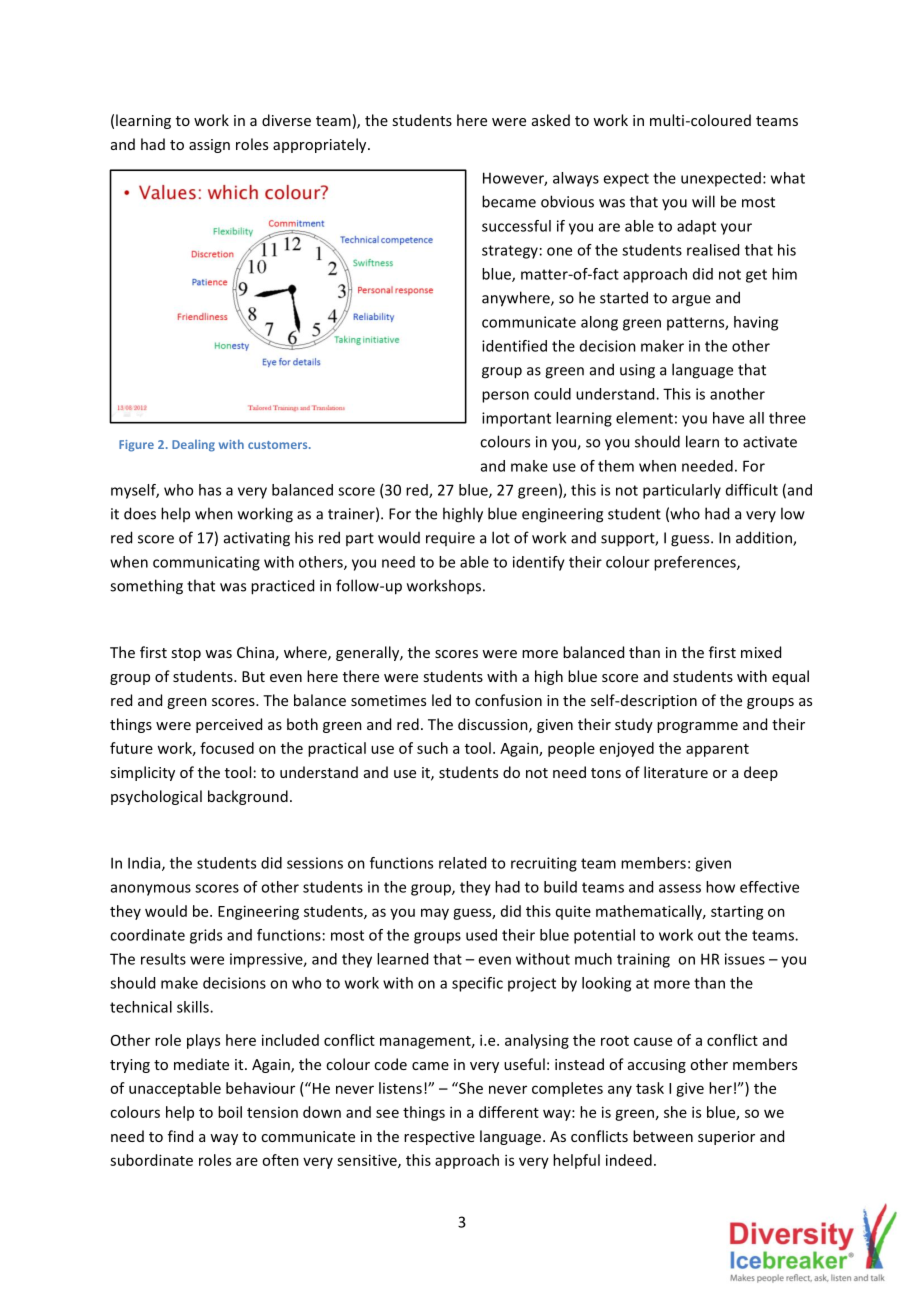  Describe the element at coordinates (151, 890) in the image. I see `anonymous` at that location.
